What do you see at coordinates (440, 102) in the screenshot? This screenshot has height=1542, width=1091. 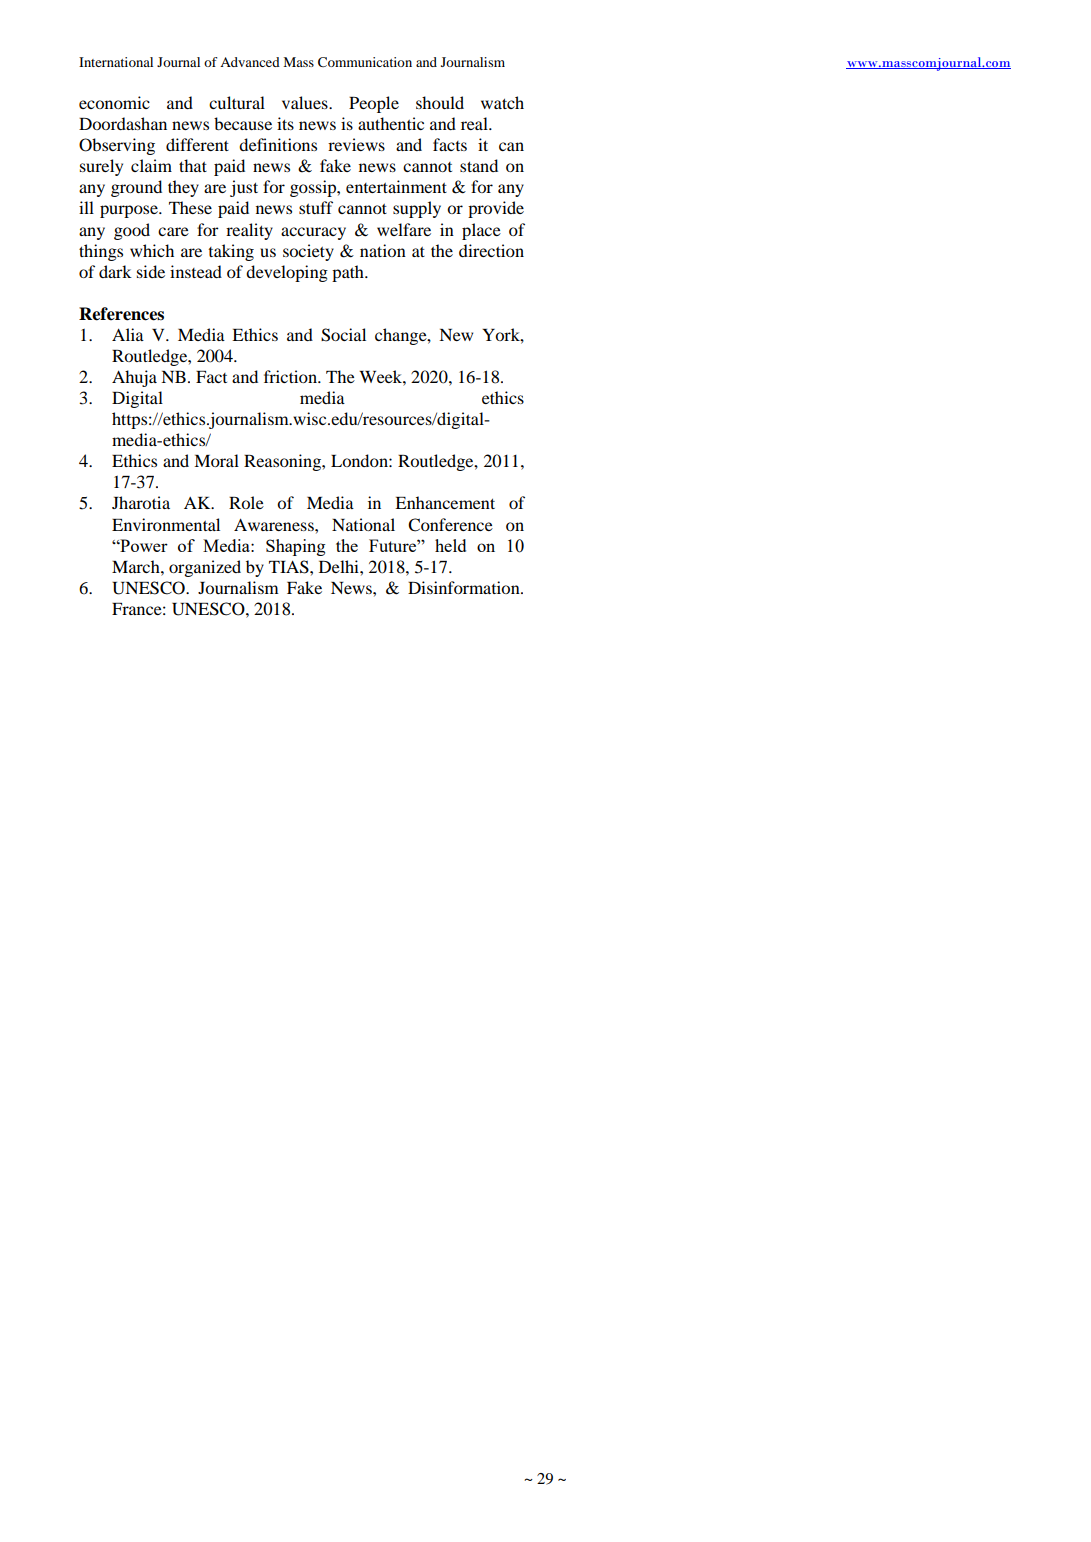 I see `should` at bounding box center [440, 102].
